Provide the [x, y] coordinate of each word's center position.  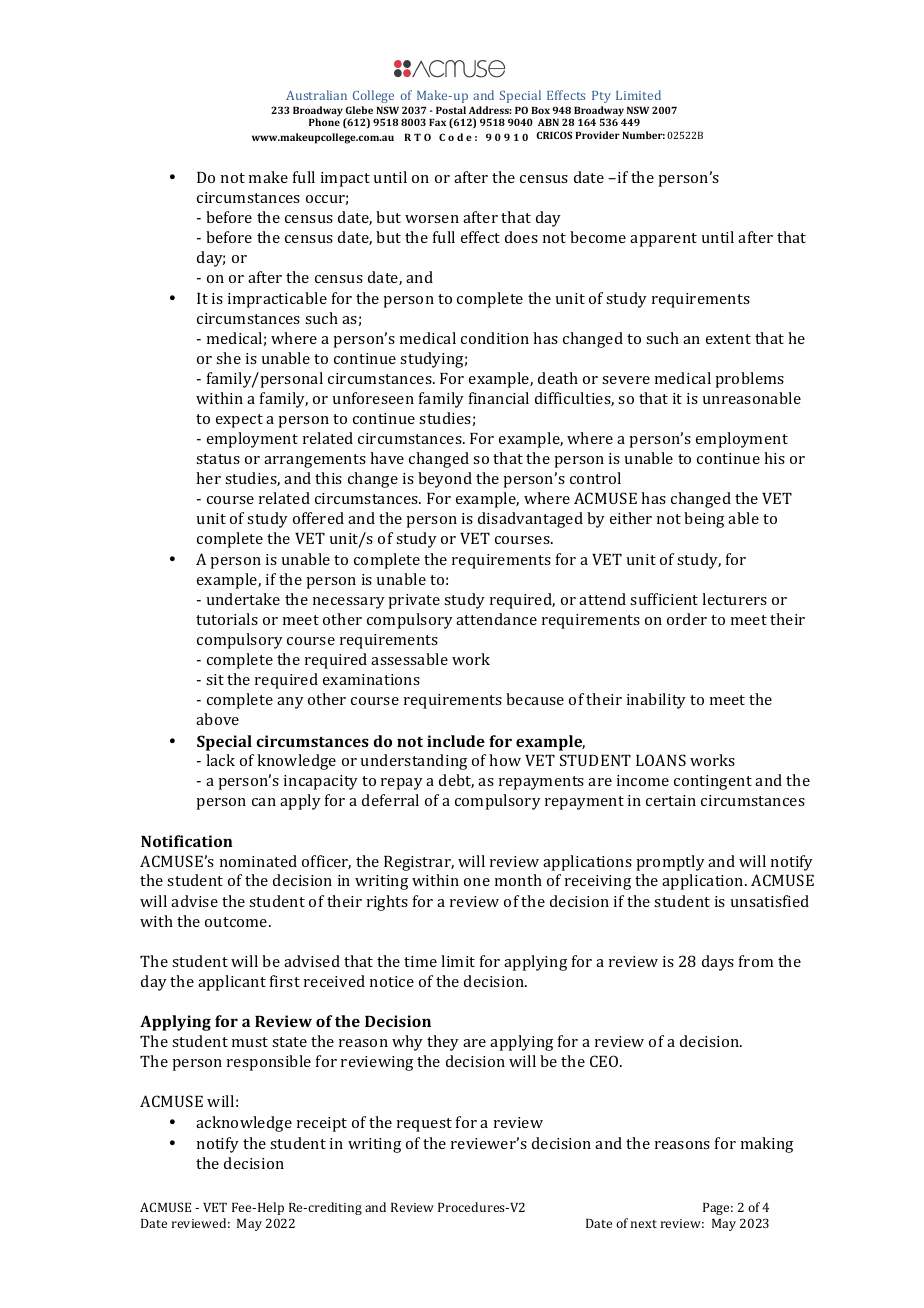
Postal [451, 110]
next [644, 1224]
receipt [322, 1124]
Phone [324, 122]
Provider [597, 135]
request [424, 1125]
